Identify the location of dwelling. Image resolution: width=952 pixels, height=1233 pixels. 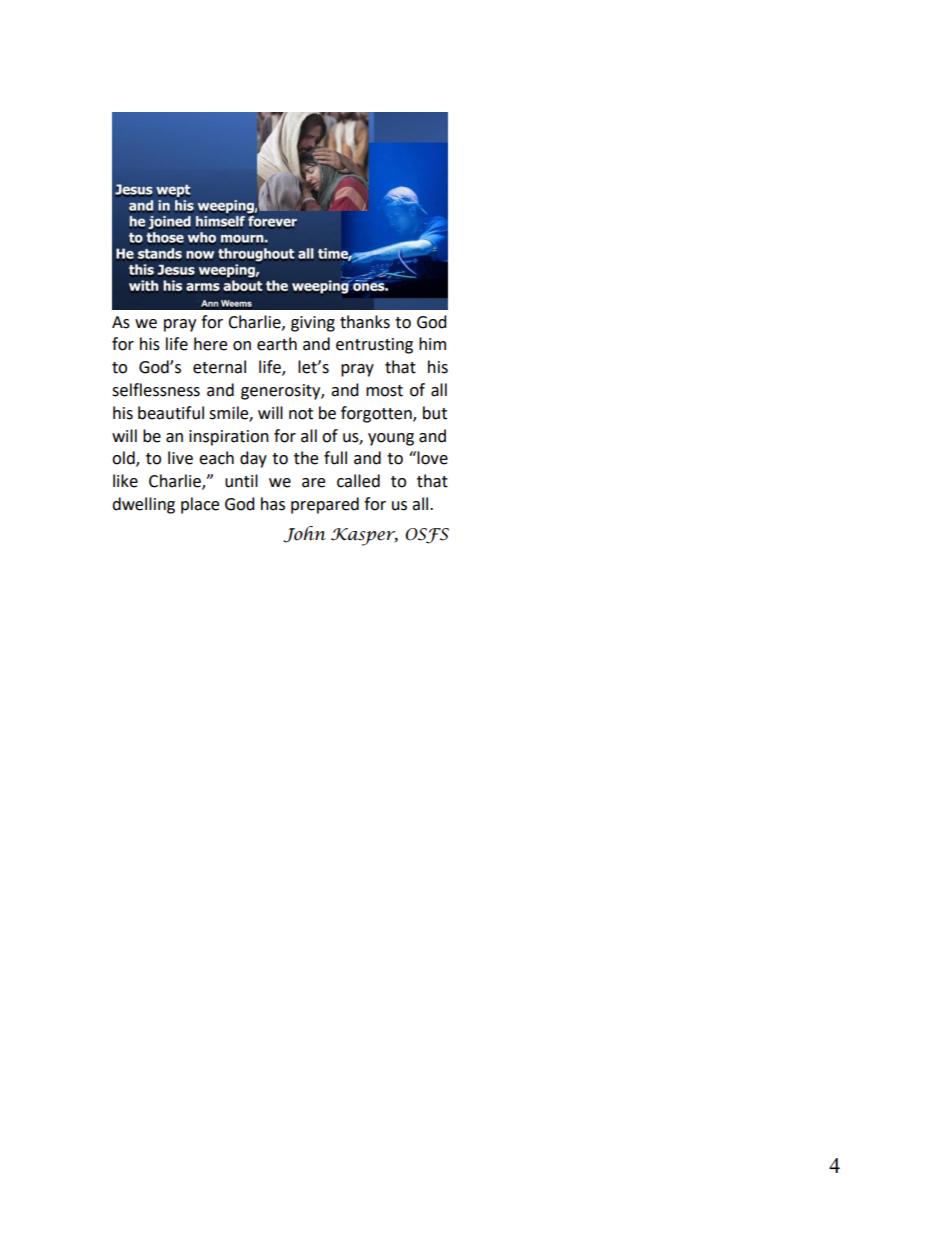
(143, 505).
